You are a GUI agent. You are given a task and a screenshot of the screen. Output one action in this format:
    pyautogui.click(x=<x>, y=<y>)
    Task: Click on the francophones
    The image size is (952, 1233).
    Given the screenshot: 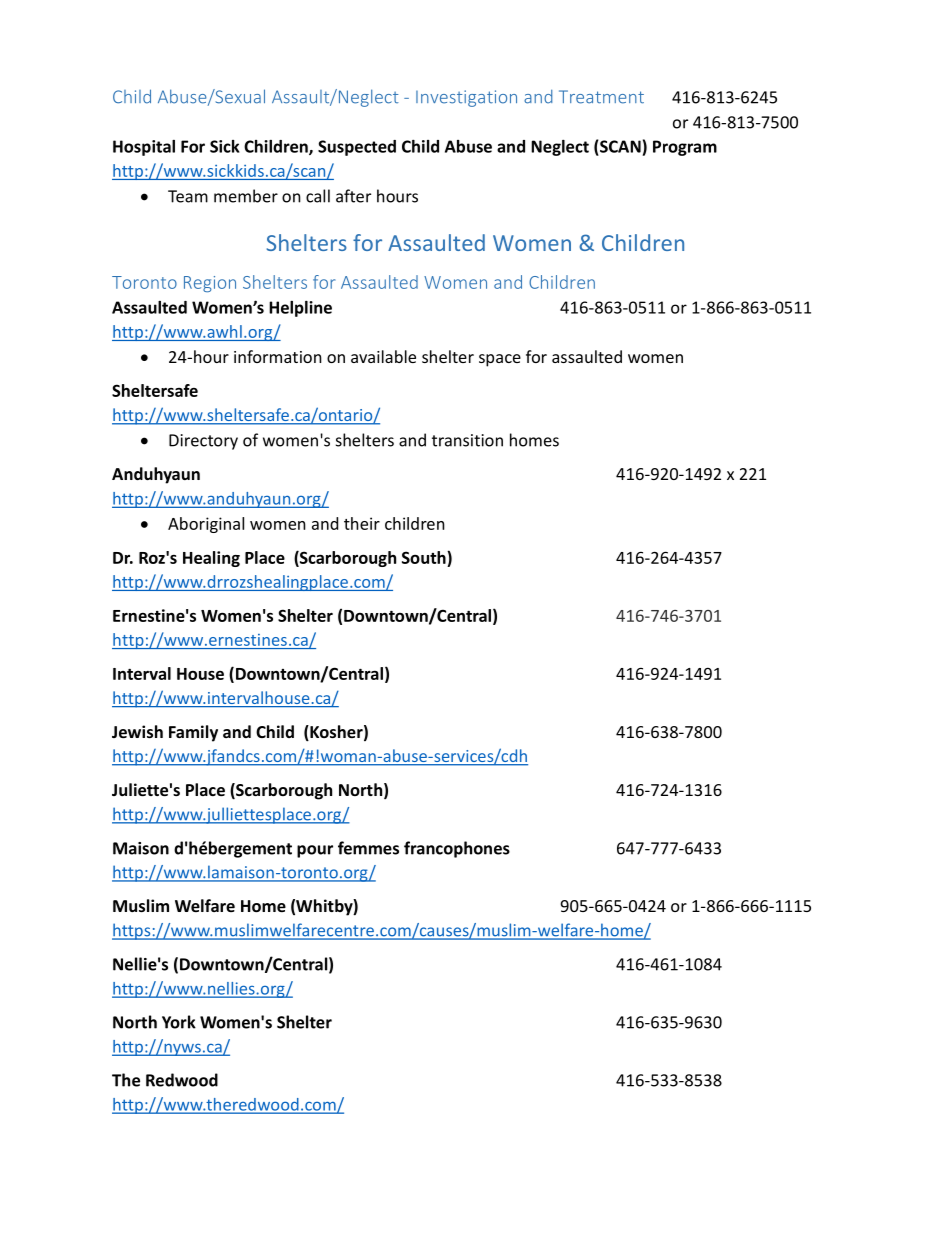 What is the action you would take?
    pyautogui.click(x=457, y=849)
